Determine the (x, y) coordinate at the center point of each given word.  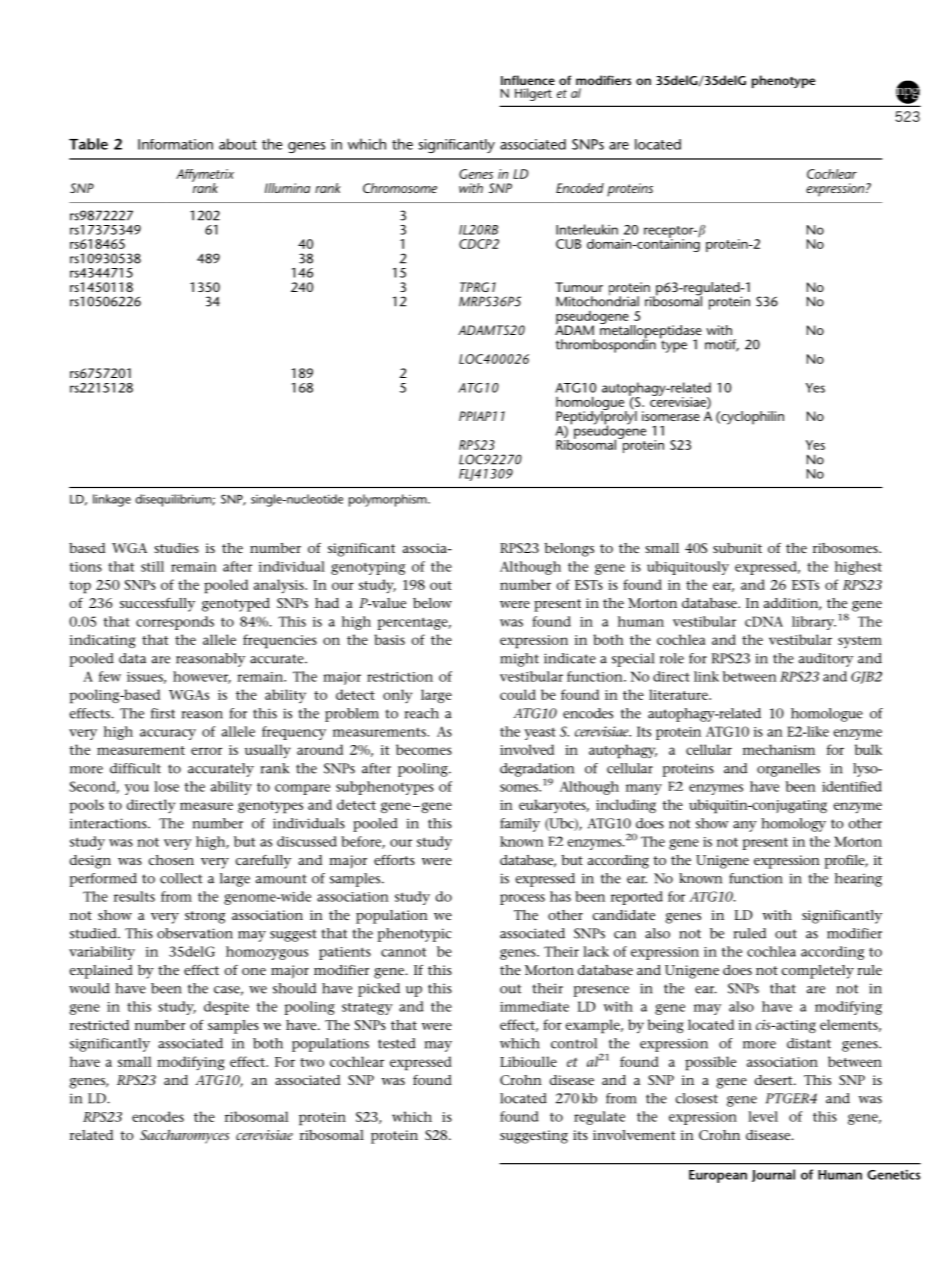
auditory (826, 660)
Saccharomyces (184, 1137)
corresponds (175, 623)
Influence (528, 80)
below (432, 603)
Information (175, 144)
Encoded (580, 188)
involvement (634, 1135)
